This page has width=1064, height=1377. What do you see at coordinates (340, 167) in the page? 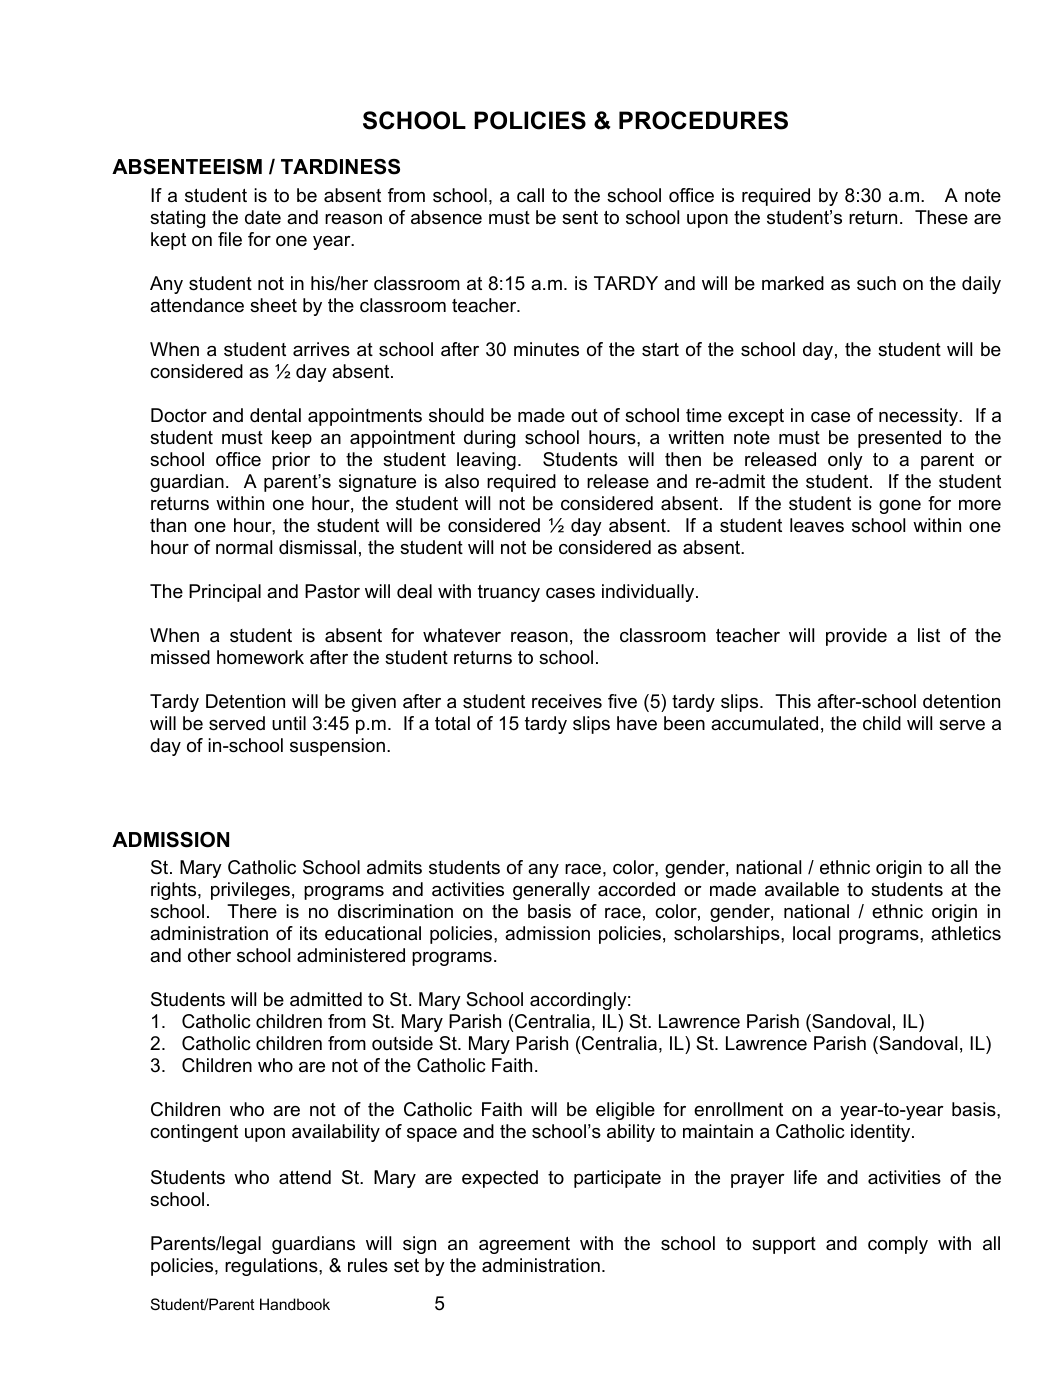
I see `TARDINESS` at bounding box center [340, 167].
